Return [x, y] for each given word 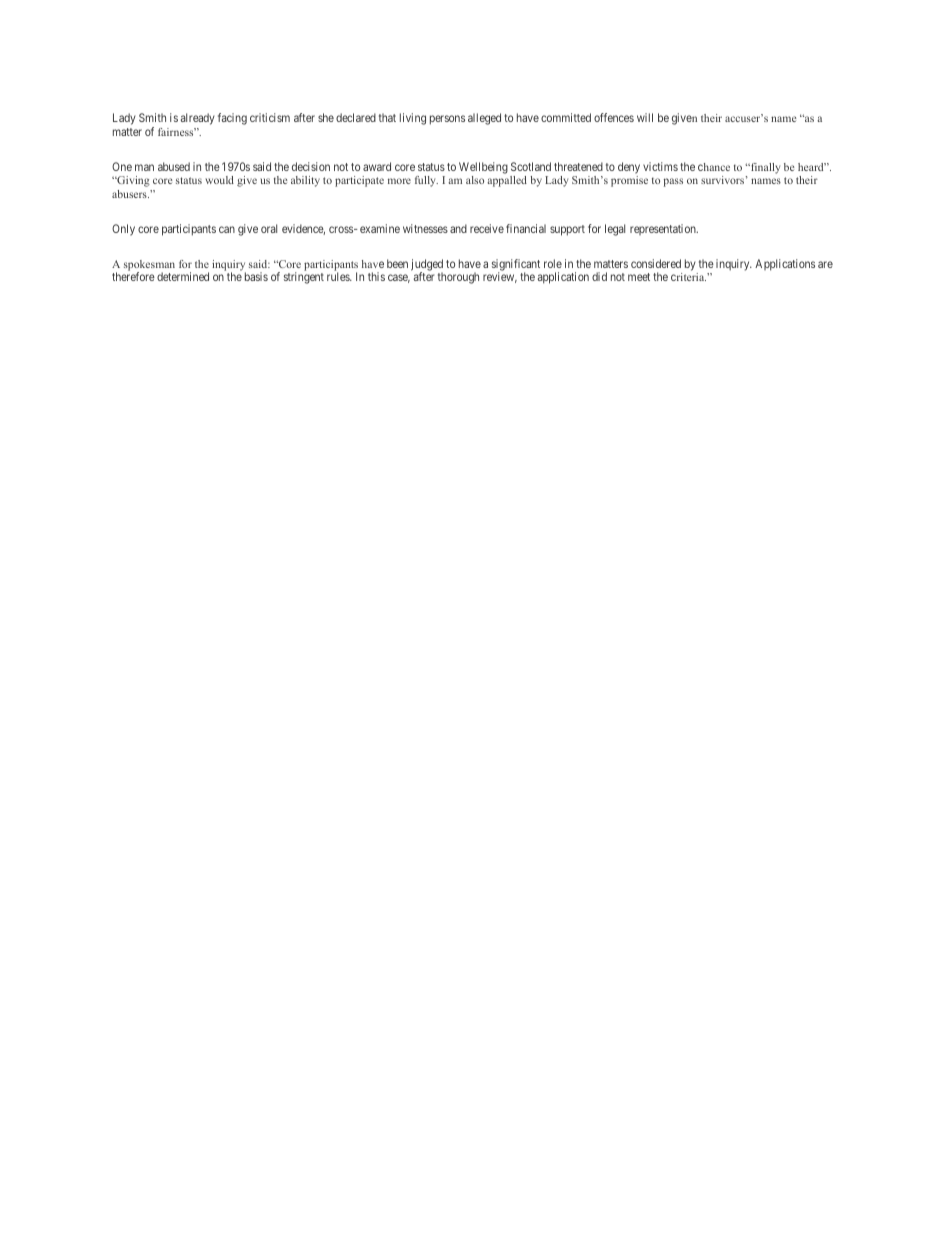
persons [447, 120]
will [645, 117]
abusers [130, 194]
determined [183, 276]
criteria [688, 277]
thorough [458, 278]
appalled [507, 181]
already [198, 119]
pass [673, 182]
